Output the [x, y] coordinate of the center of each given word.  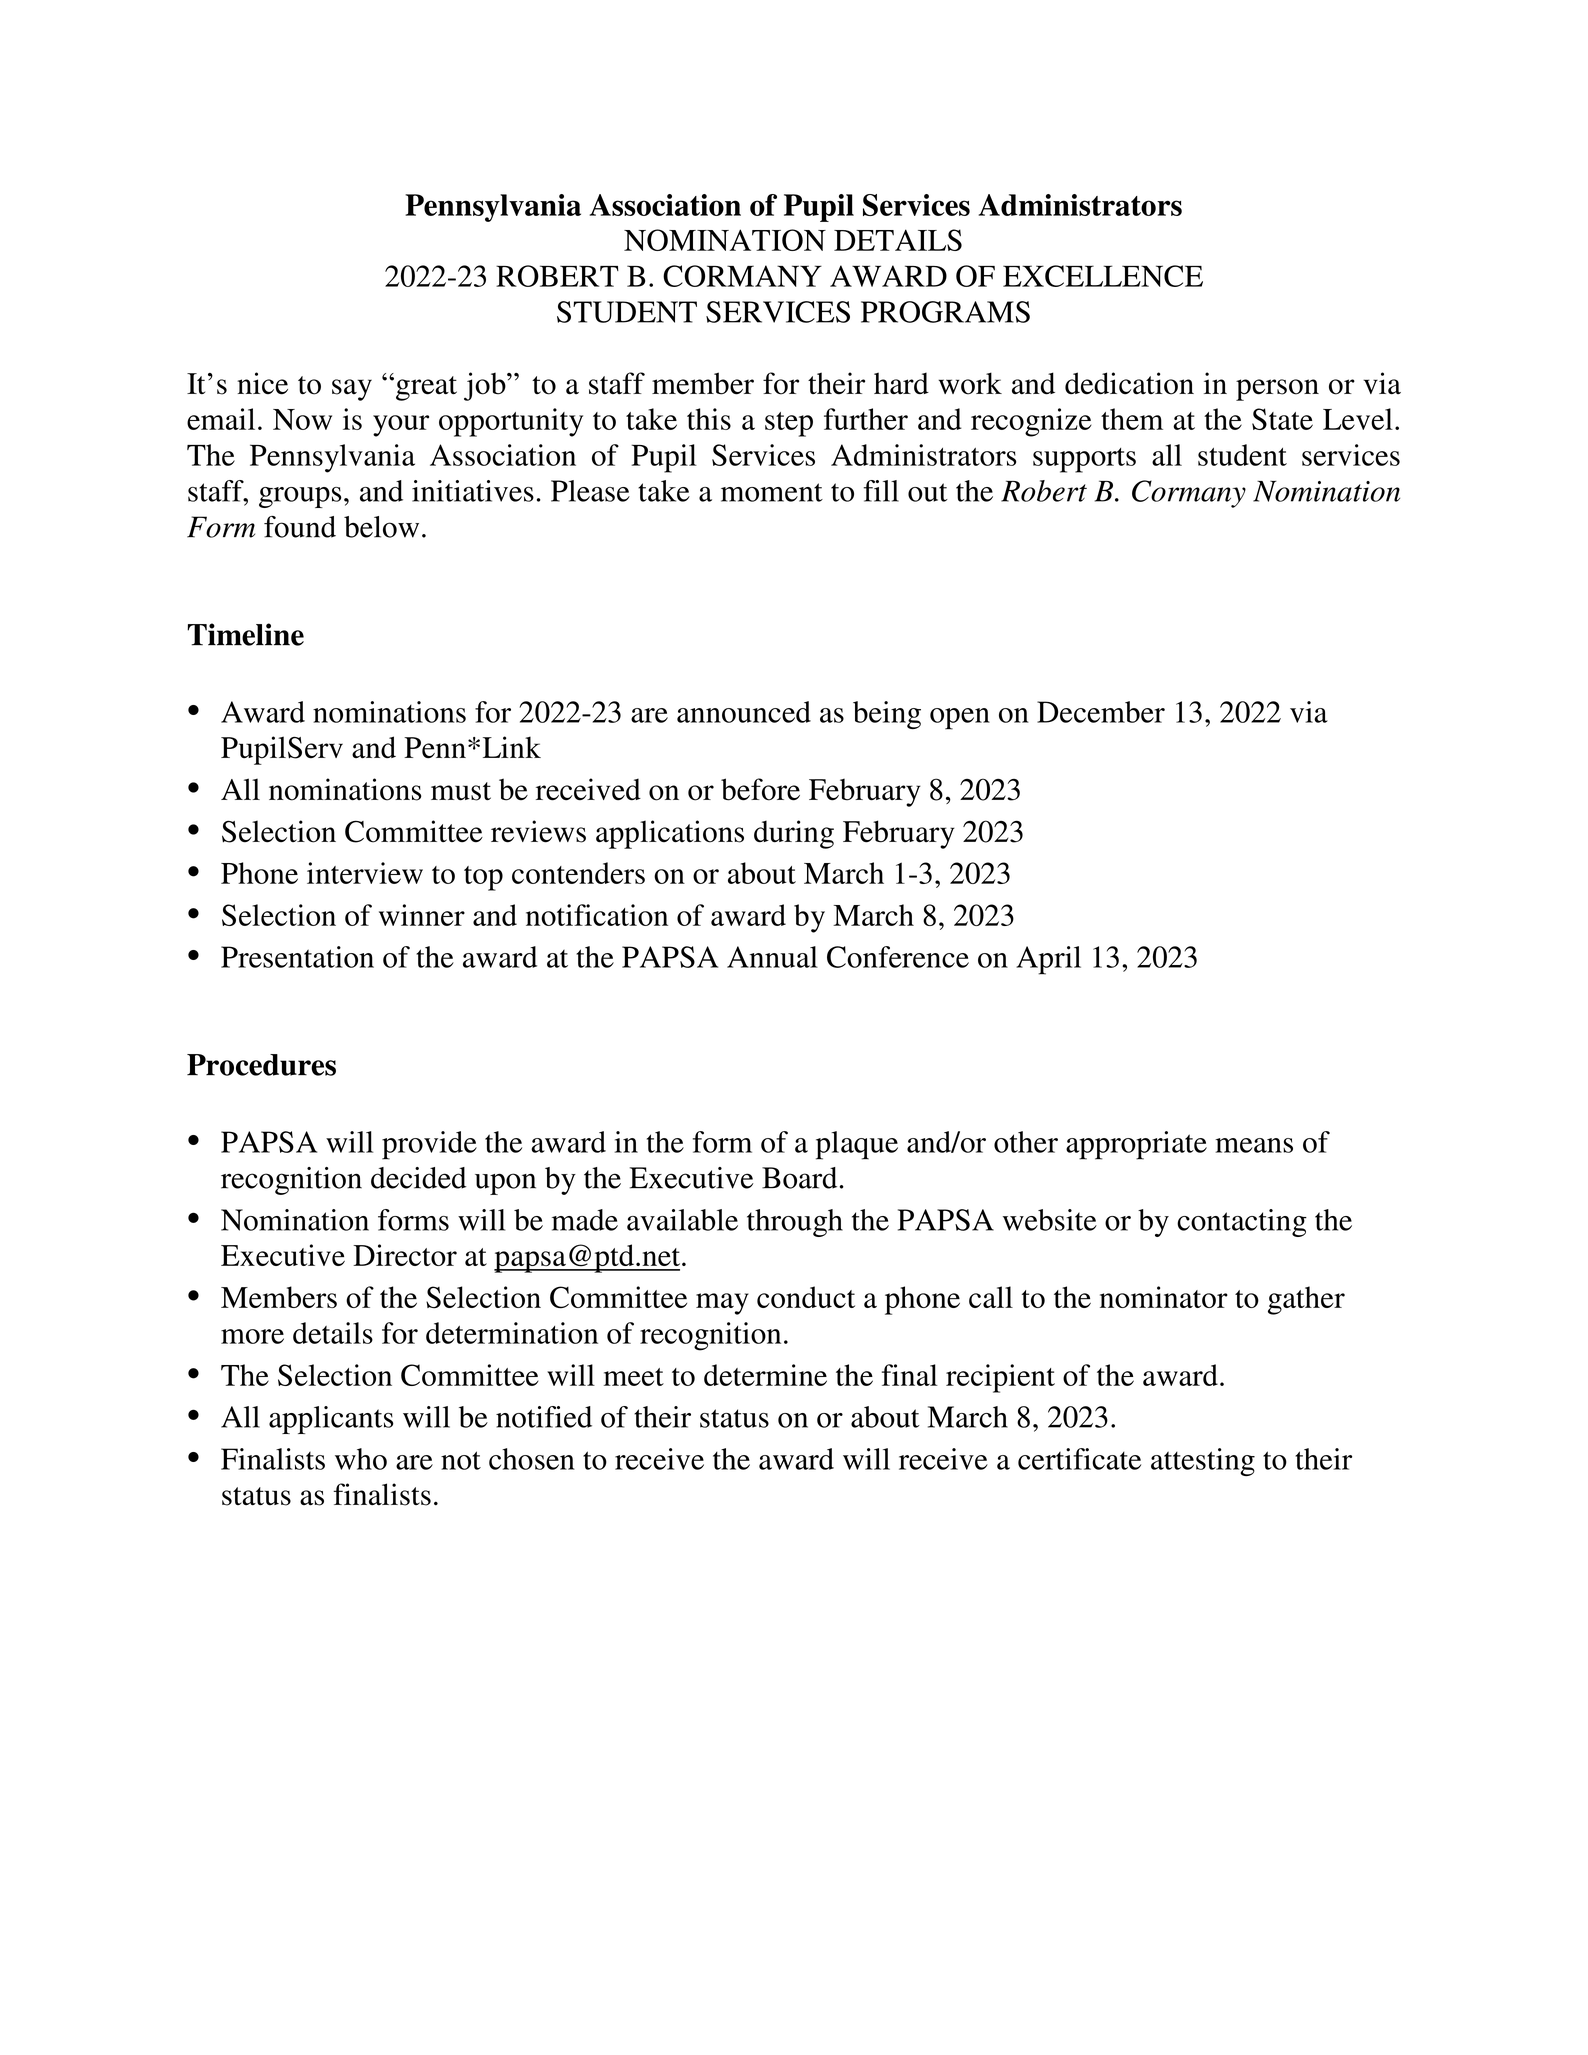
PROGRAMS [945, 312]
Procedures [261, 1065]
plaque [857, 1145]
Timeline [245, 634]
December [1101, 712]
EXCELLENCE [1103, 276]
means [1254, 1145]
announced [744, 712]
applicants [331, 1420]
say [352, 390]
